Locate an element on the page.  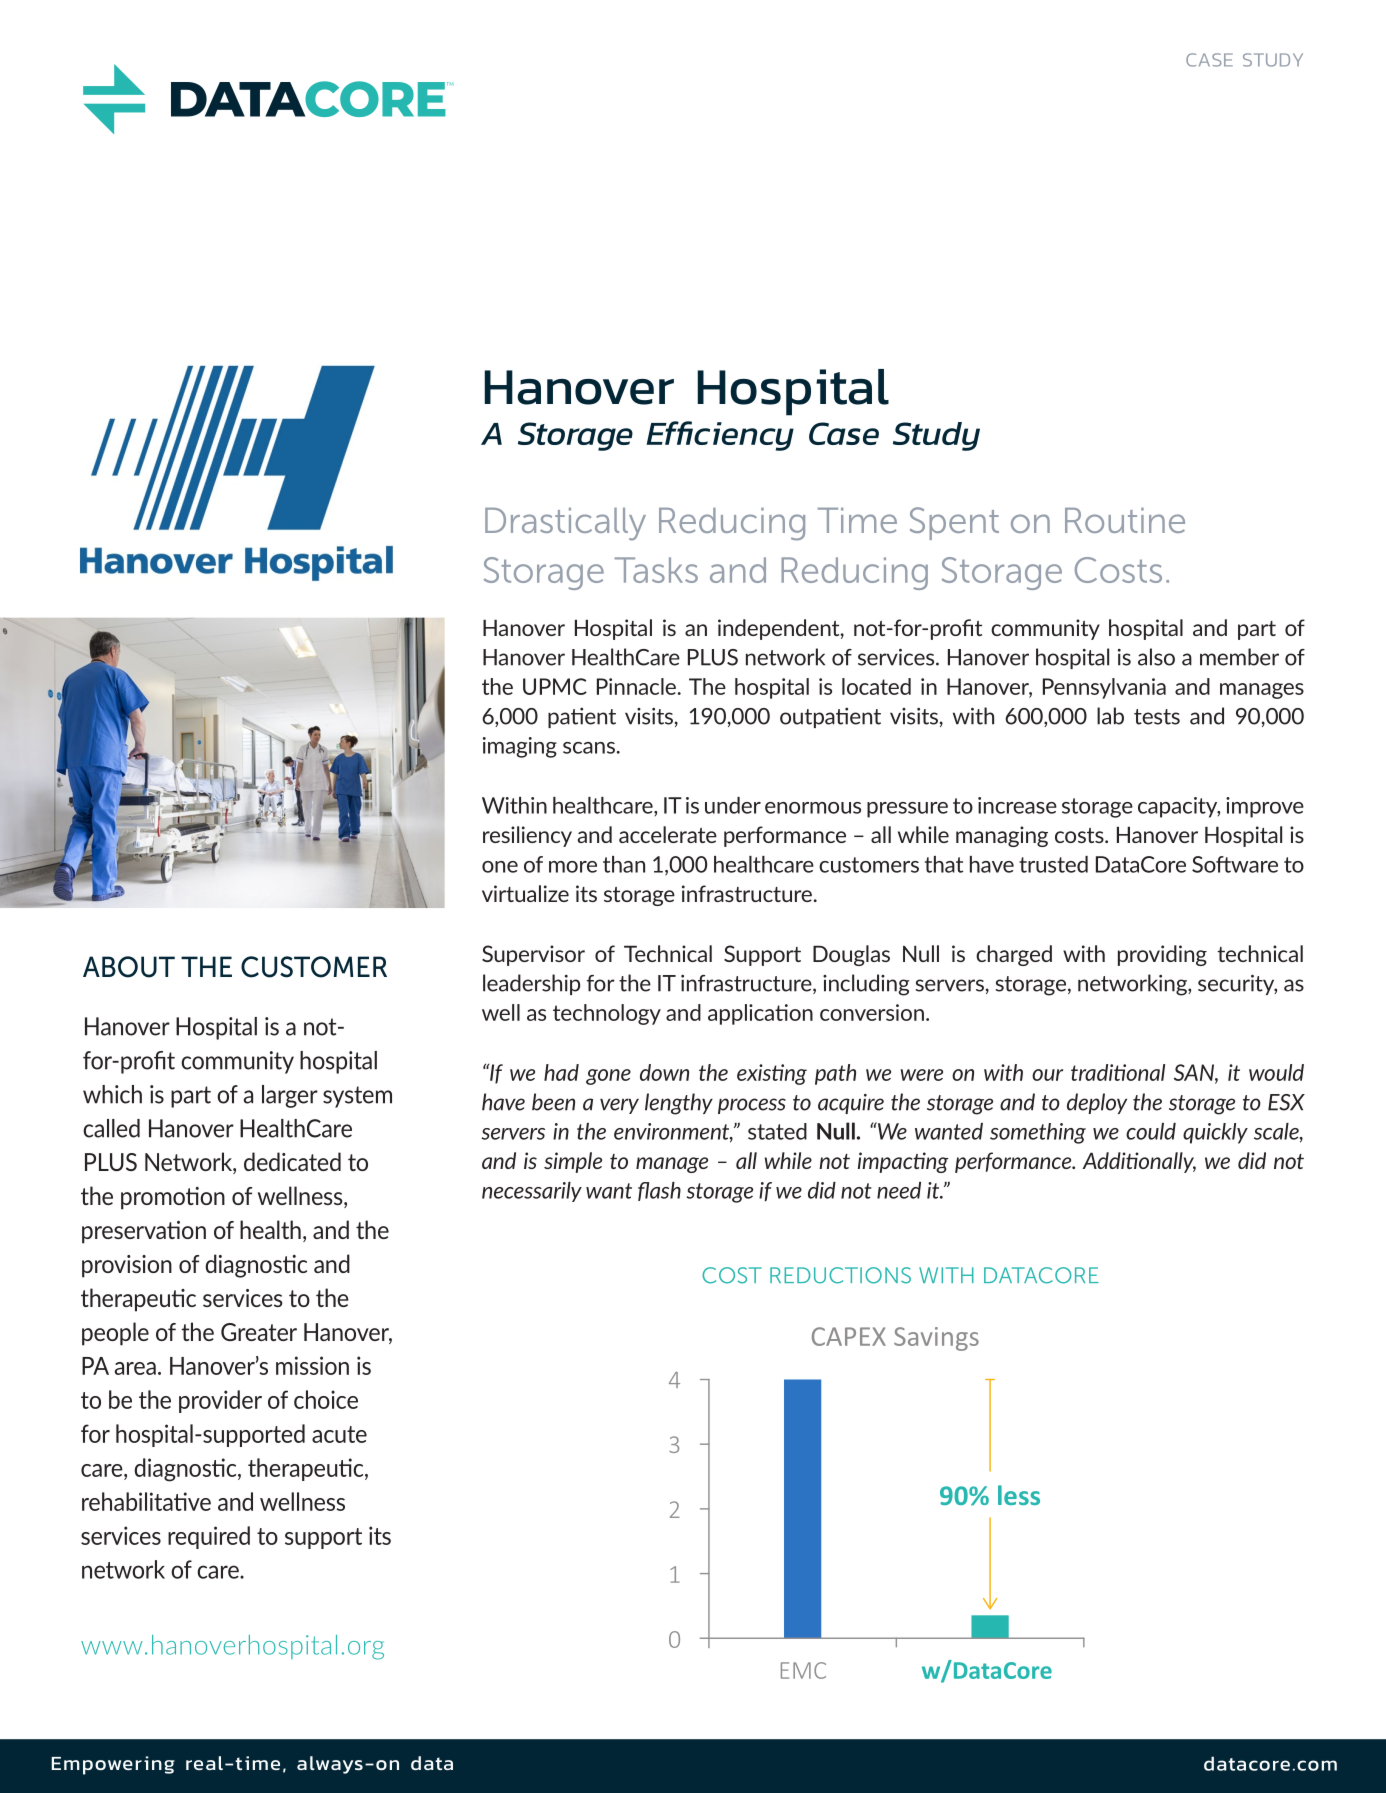
Drastically is located at coordinates (565, 524).
